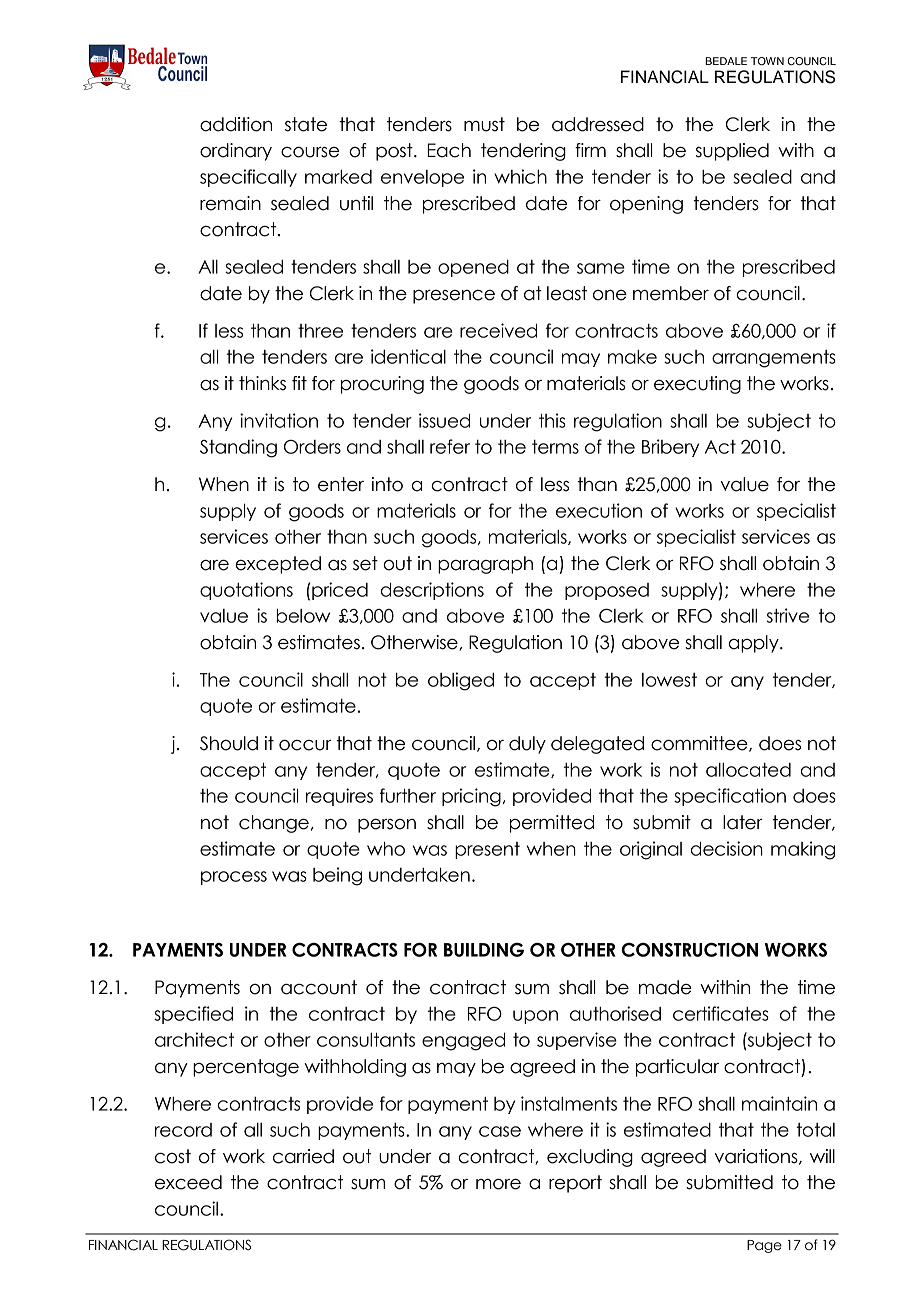 The width and height of the image is (924, 1308). I want to click on addition, so click(236, 124).
